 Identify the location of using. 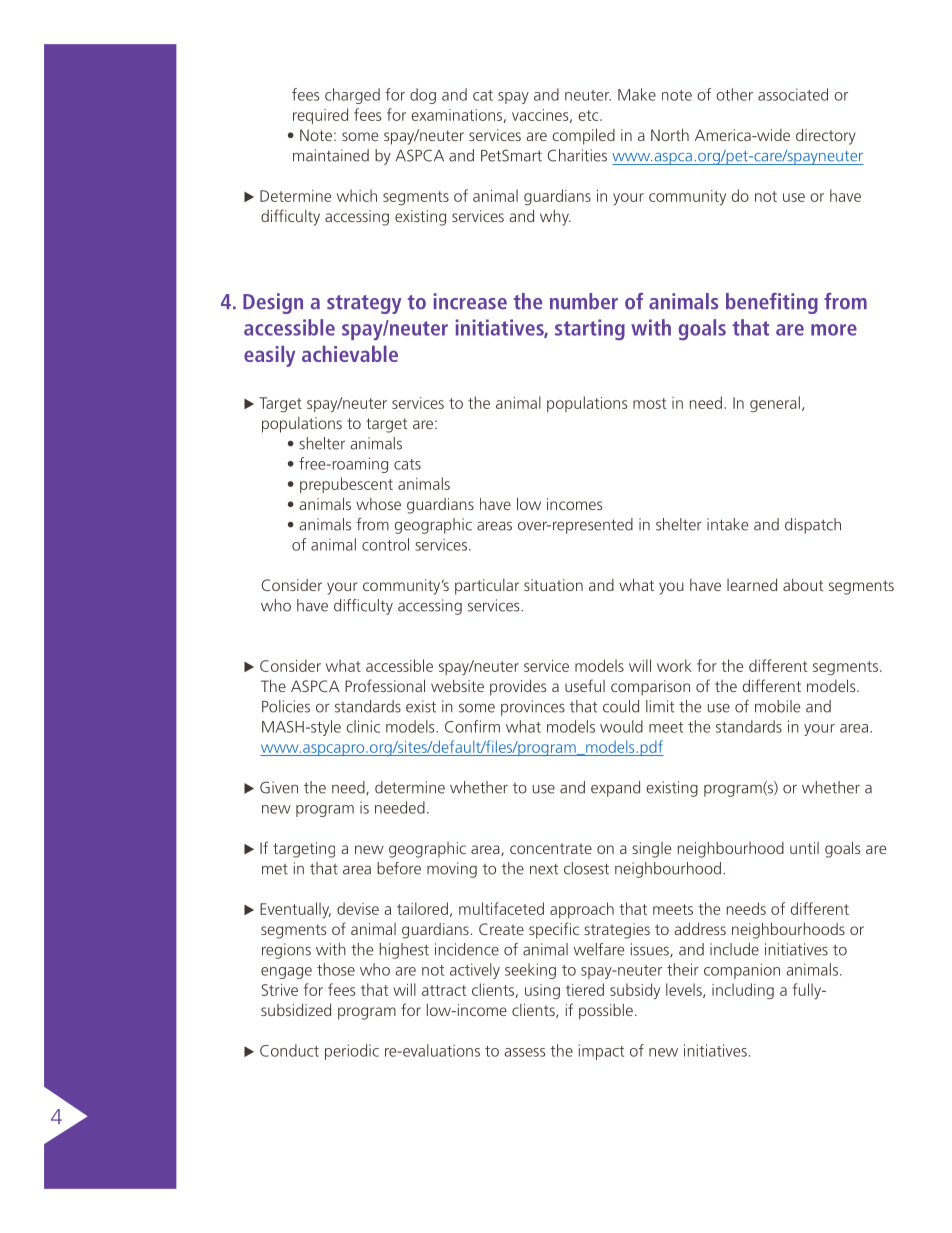
(542, 991).
